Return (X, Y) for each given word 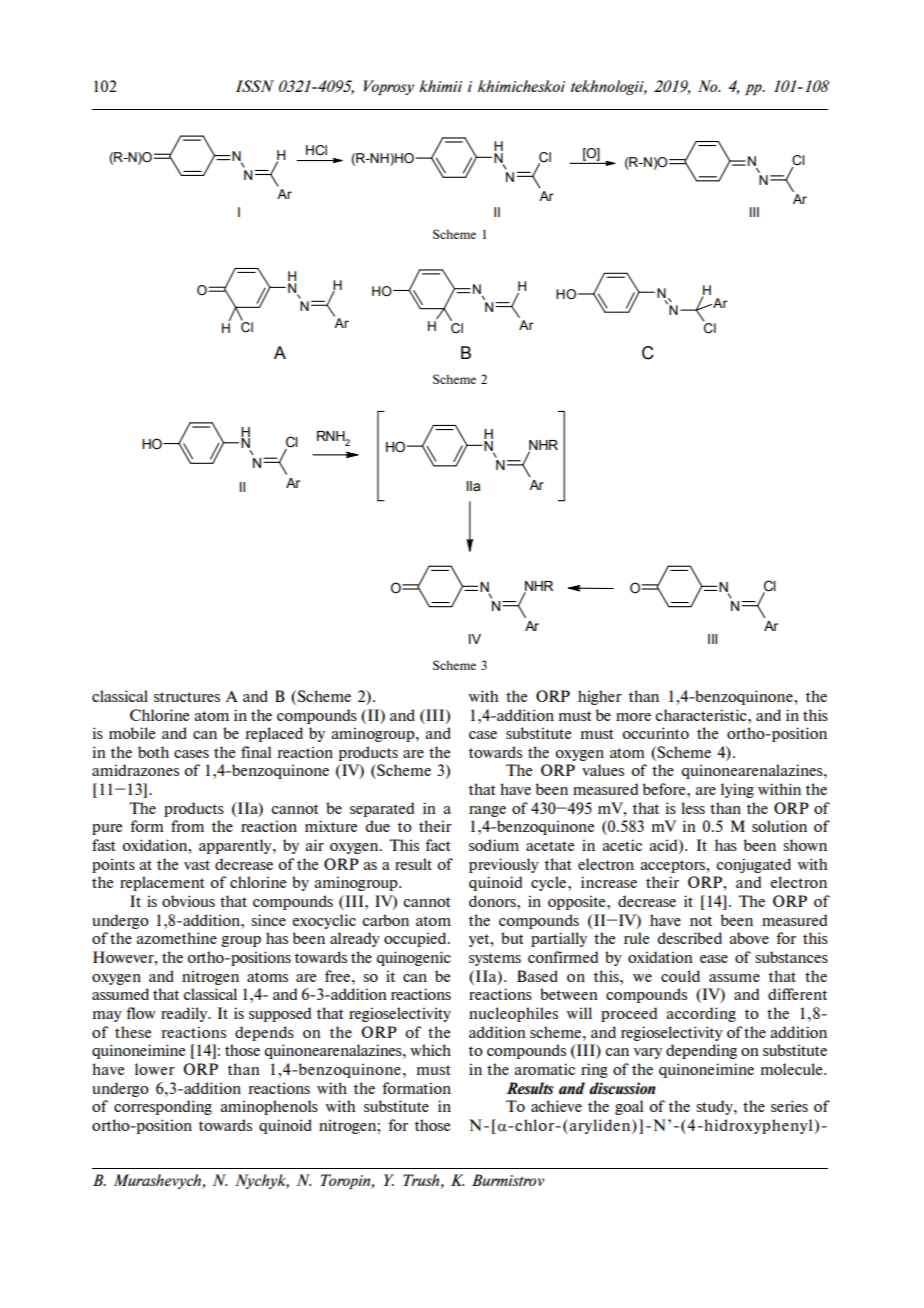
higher (600, 697)
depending (701, 1051)
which (430, 1050)
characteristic (702, 715)
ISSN (254, 86)
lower (155, 1069)
